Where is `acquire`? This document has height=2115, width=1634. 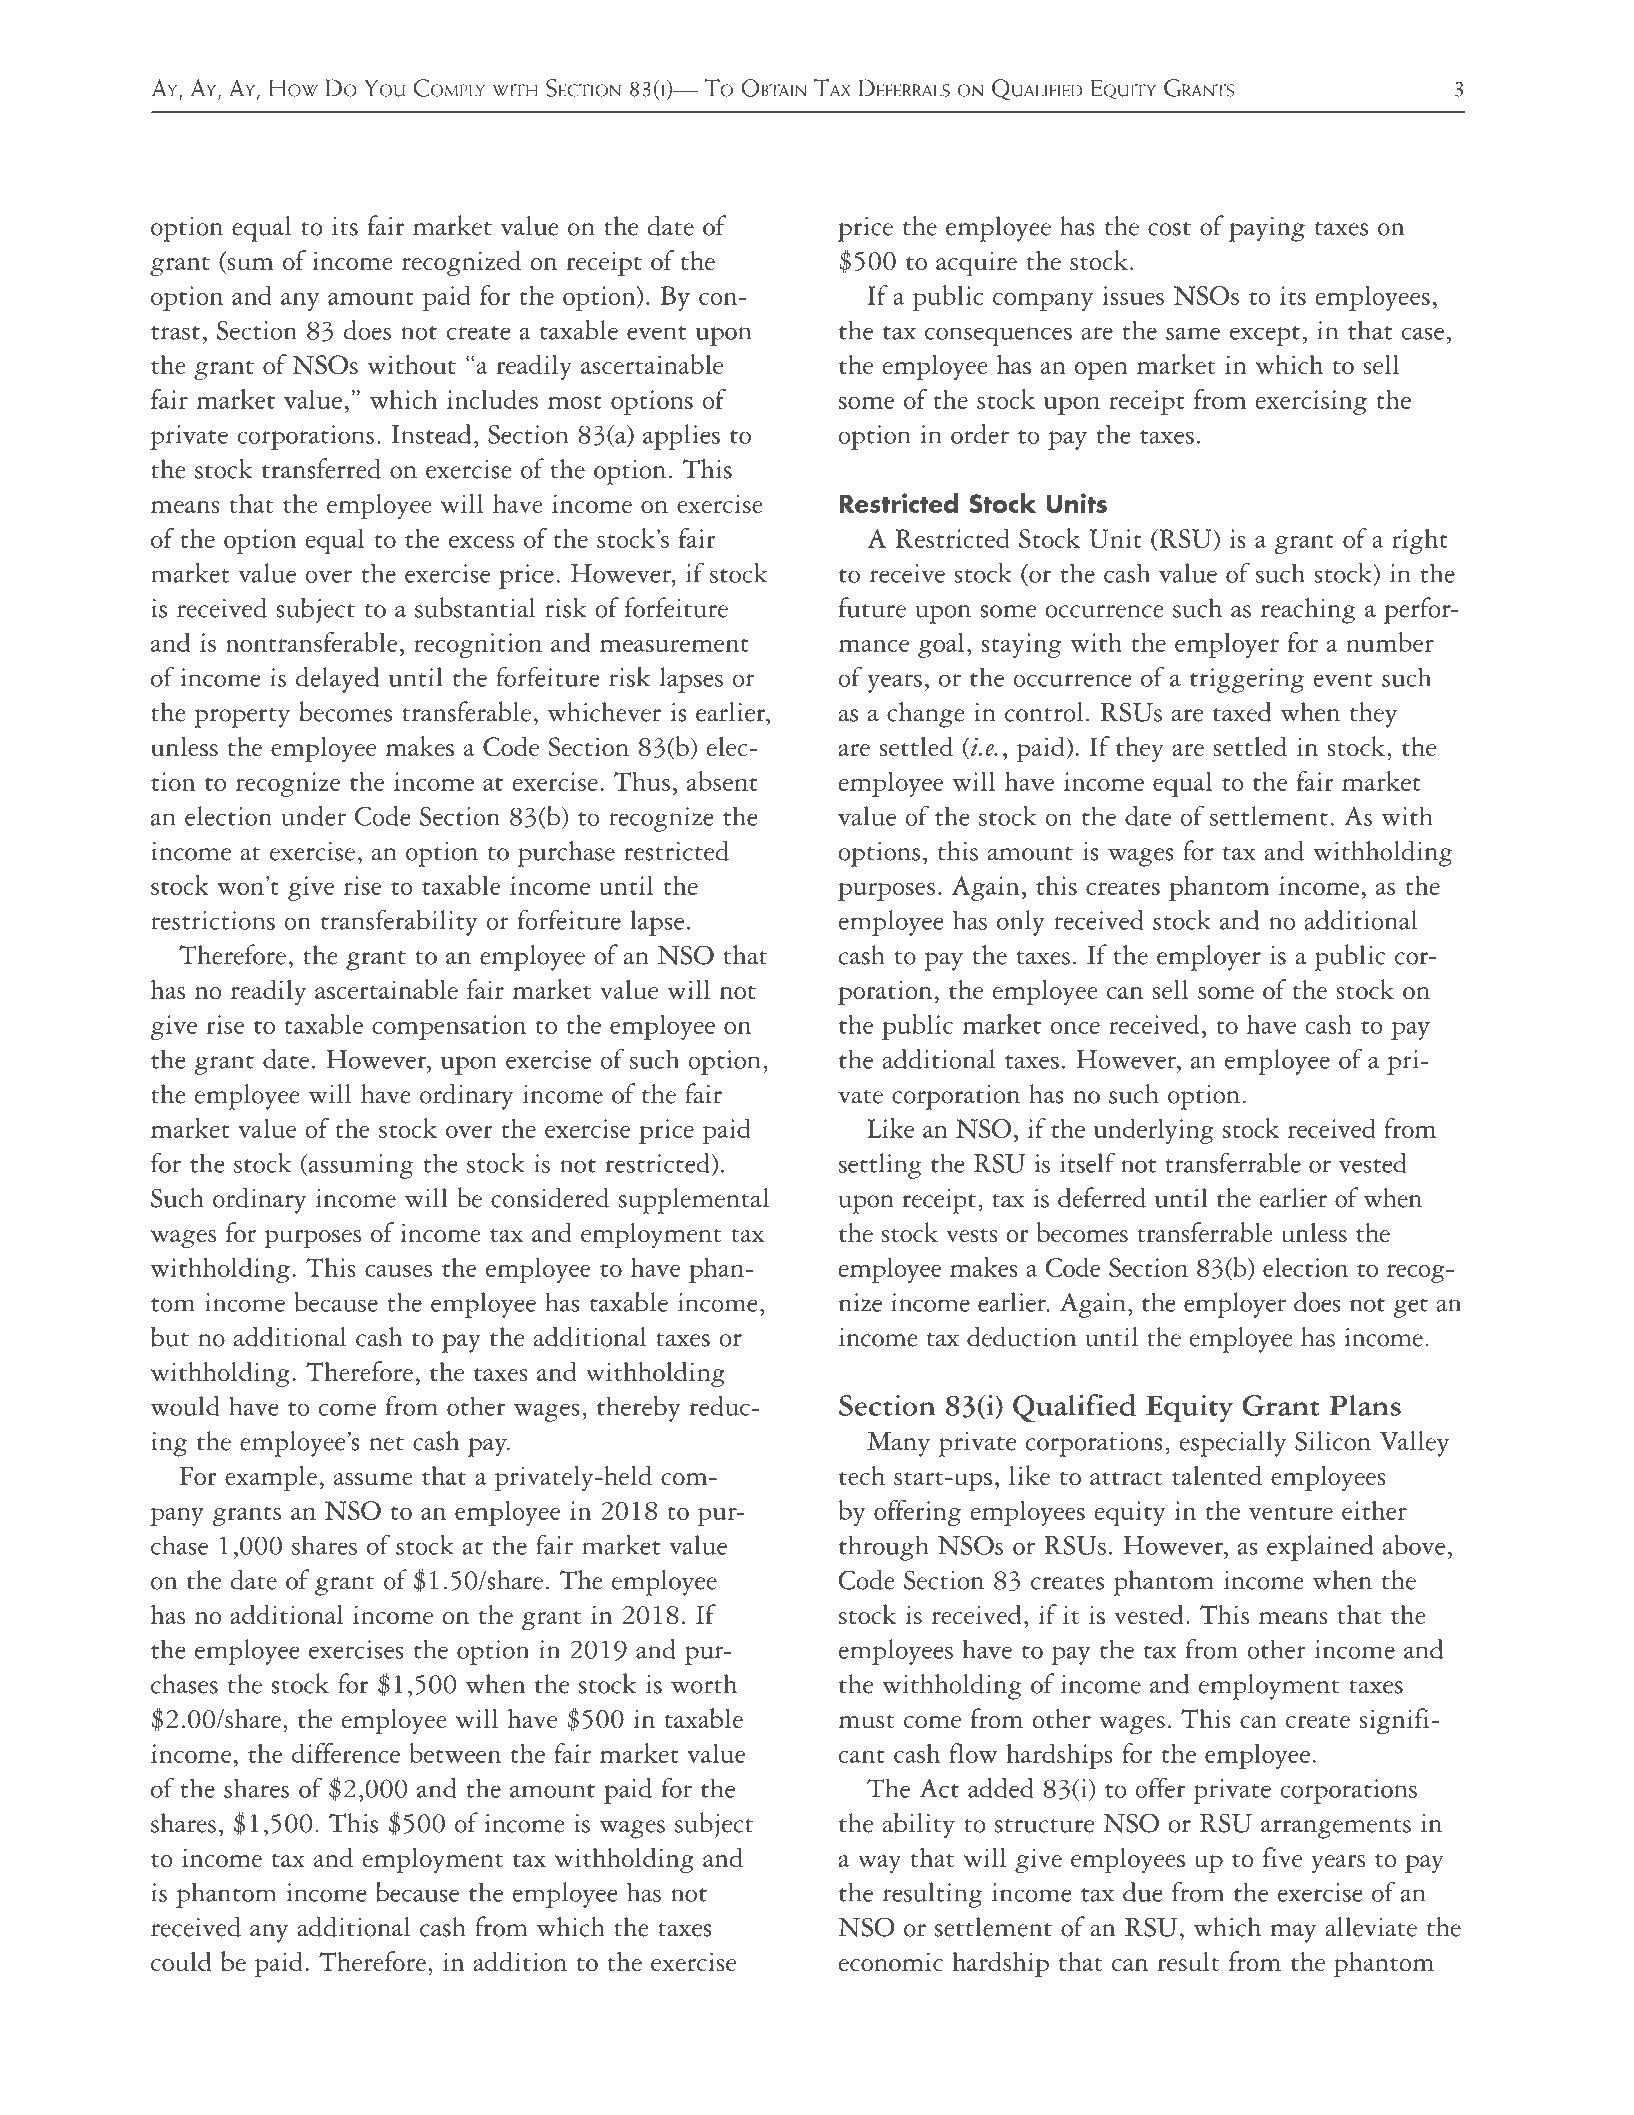 acquire is located at coordinates (976, 264).
